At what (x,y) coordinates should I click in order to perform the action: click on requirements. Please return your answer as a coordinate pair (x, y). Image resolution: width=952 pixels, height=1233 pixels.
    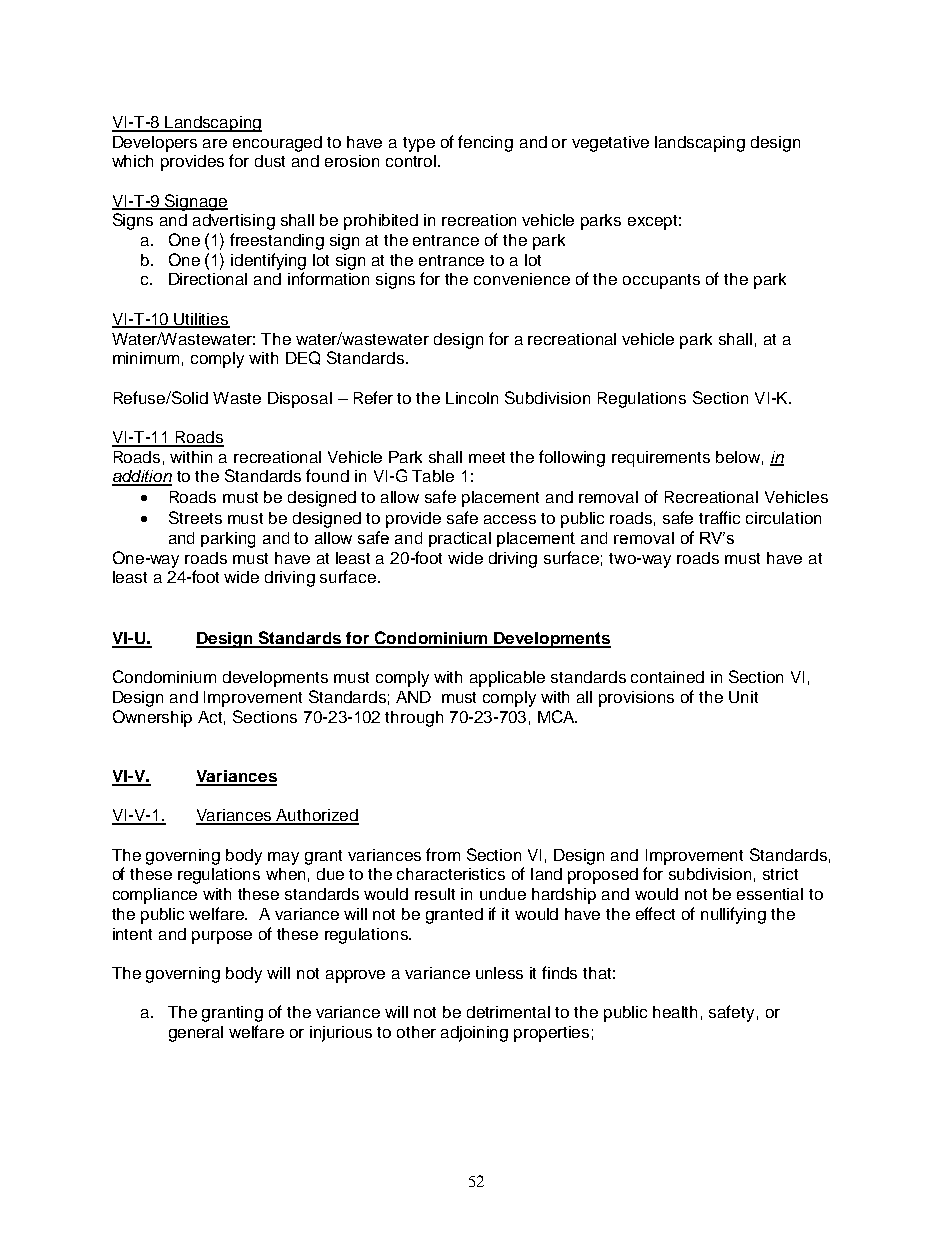
    Looking at the image, I should click on (661, 459).
